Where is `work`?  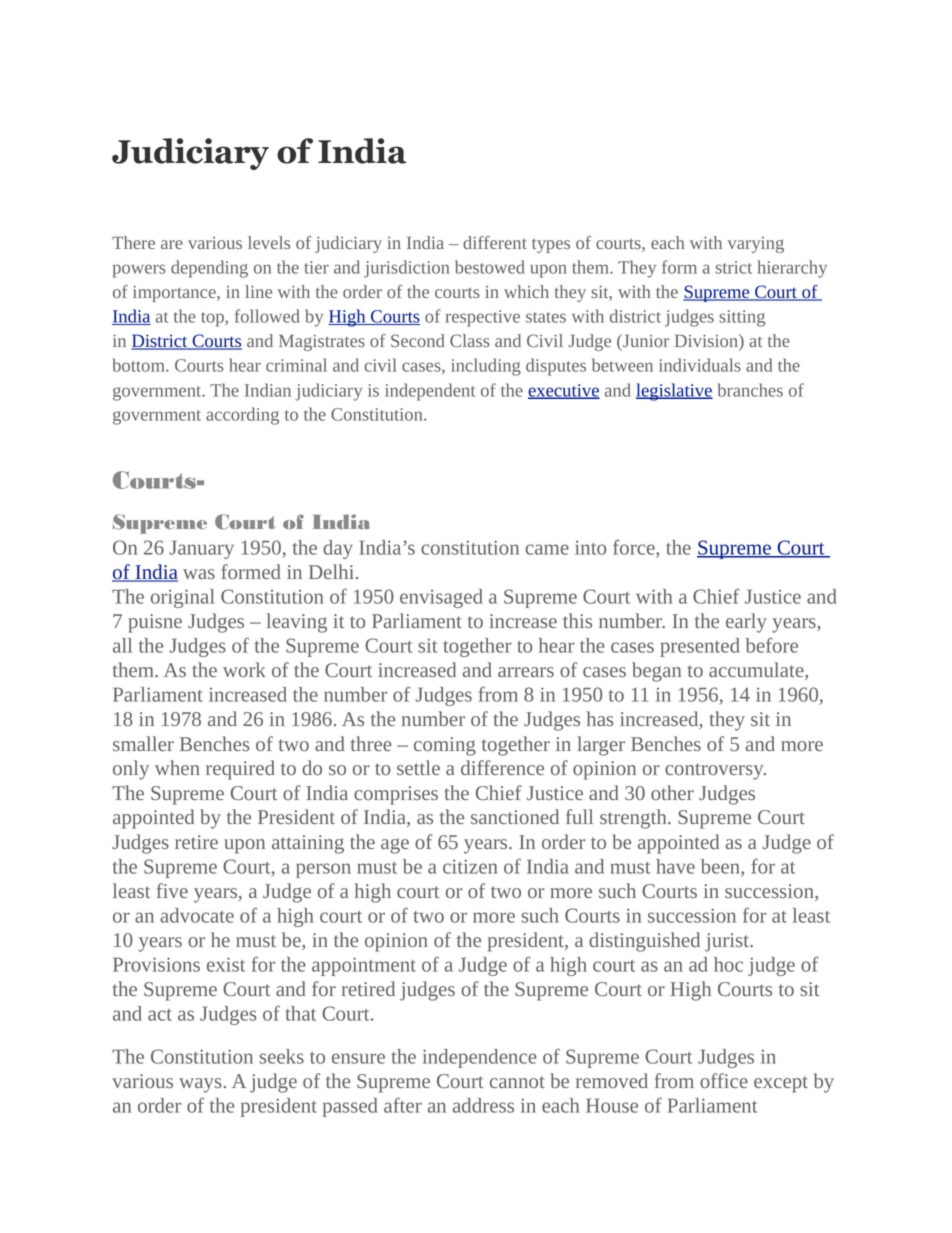
work is located at coordinates (244, 669).
